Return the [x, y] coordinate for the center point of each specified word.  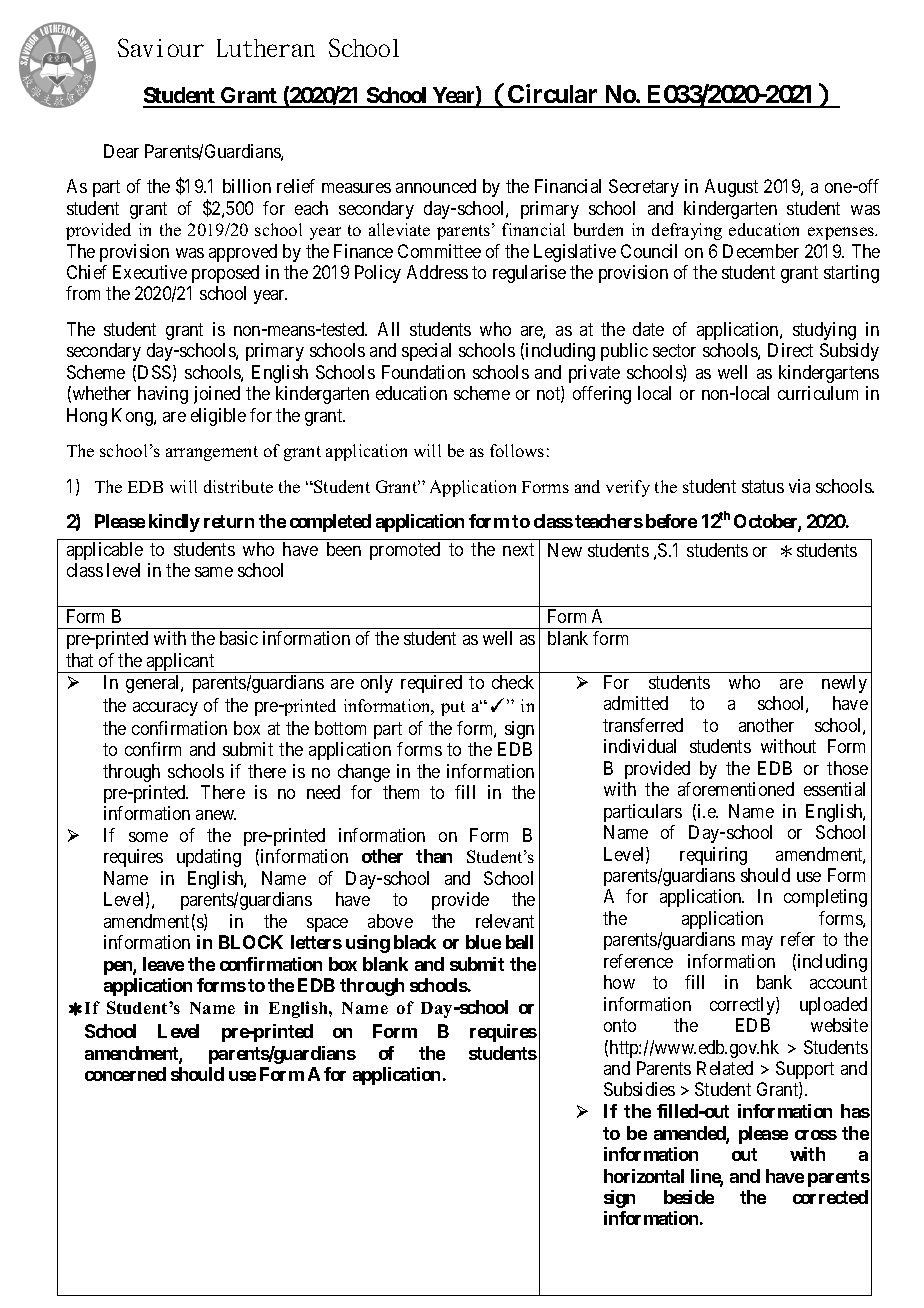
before [671, 521]
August [731, 188]
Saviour [161, 47]
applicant [180, 663]
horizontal [644, 1176]
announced [436, 186]
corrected [830, 1197]
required [431, 684]
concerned [125, 1074]
